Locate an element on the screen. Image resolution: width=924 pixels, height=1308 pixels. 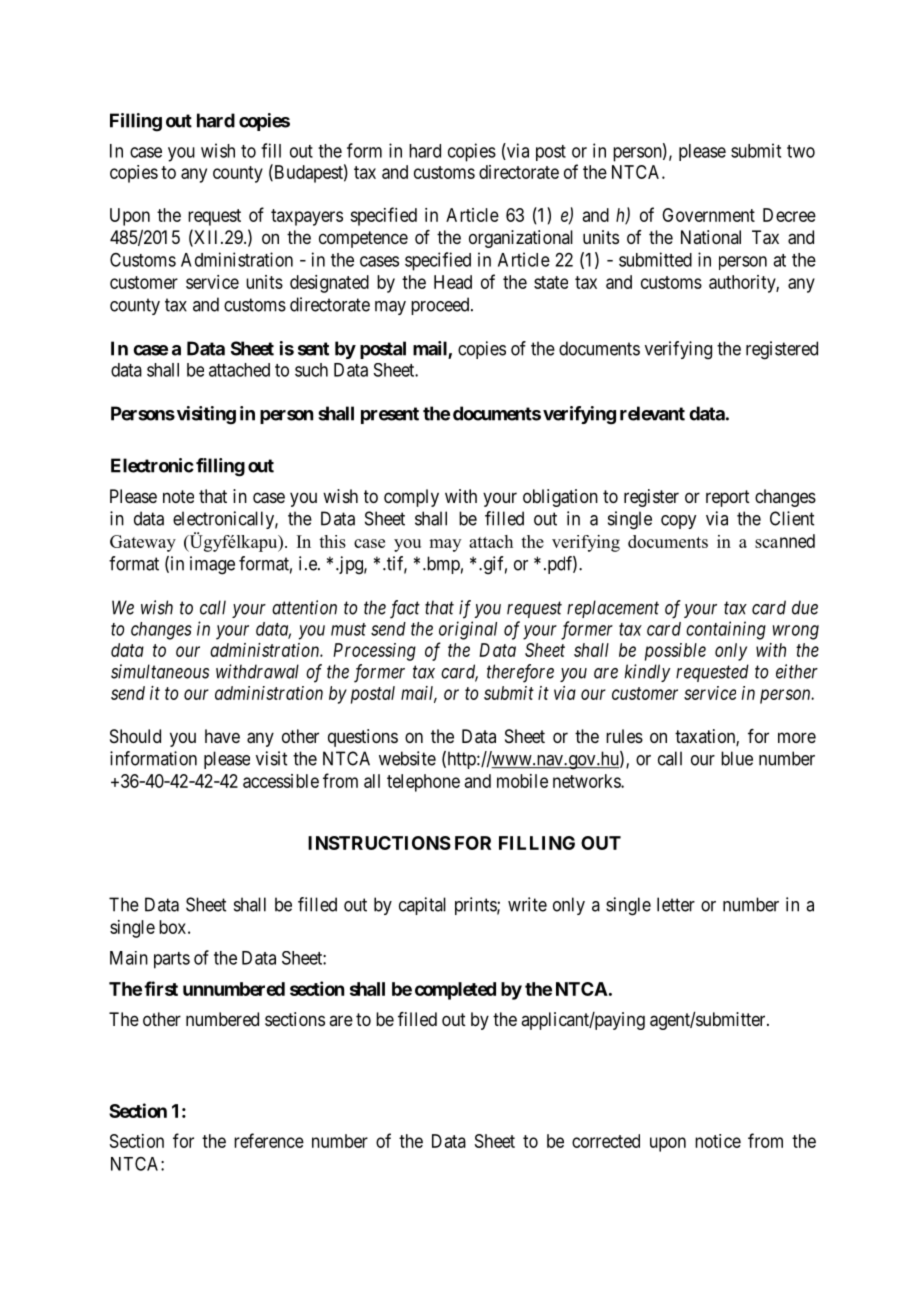
taxpayers is located at coordinates (307, 217).
